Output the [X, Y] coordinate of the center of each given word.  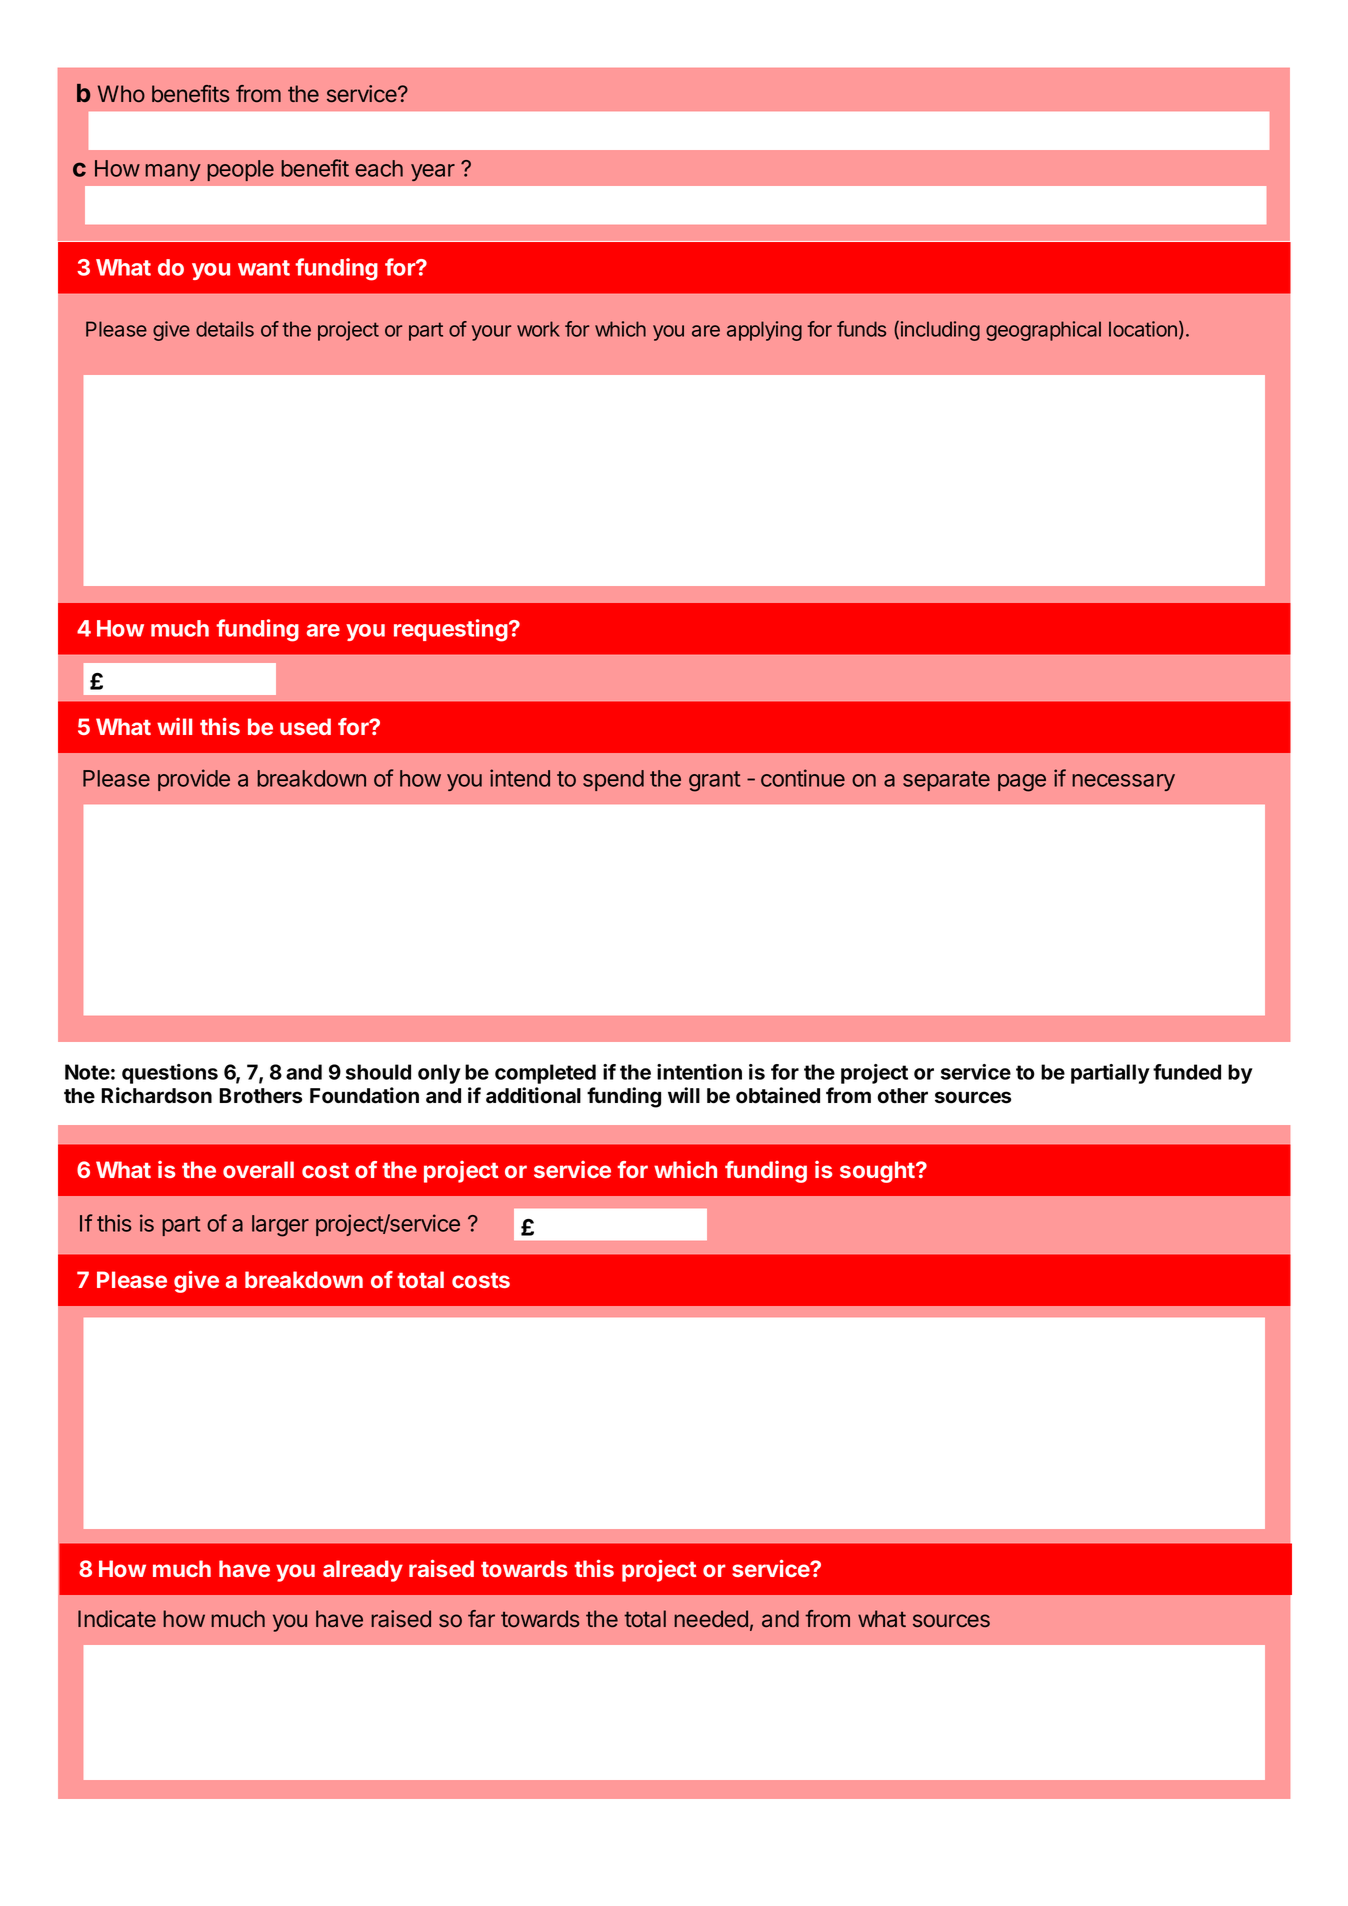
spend [613, 780]
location [1143, 329]
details [225, 329]
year [433, 172]
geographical [1043, 331]
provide [194, 780]
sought [878, 1172]
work [538, 329]
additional [533, 1095]
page [1022, 783]
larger [280, 1226]
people [240, 170]
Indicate [117, 1619]
